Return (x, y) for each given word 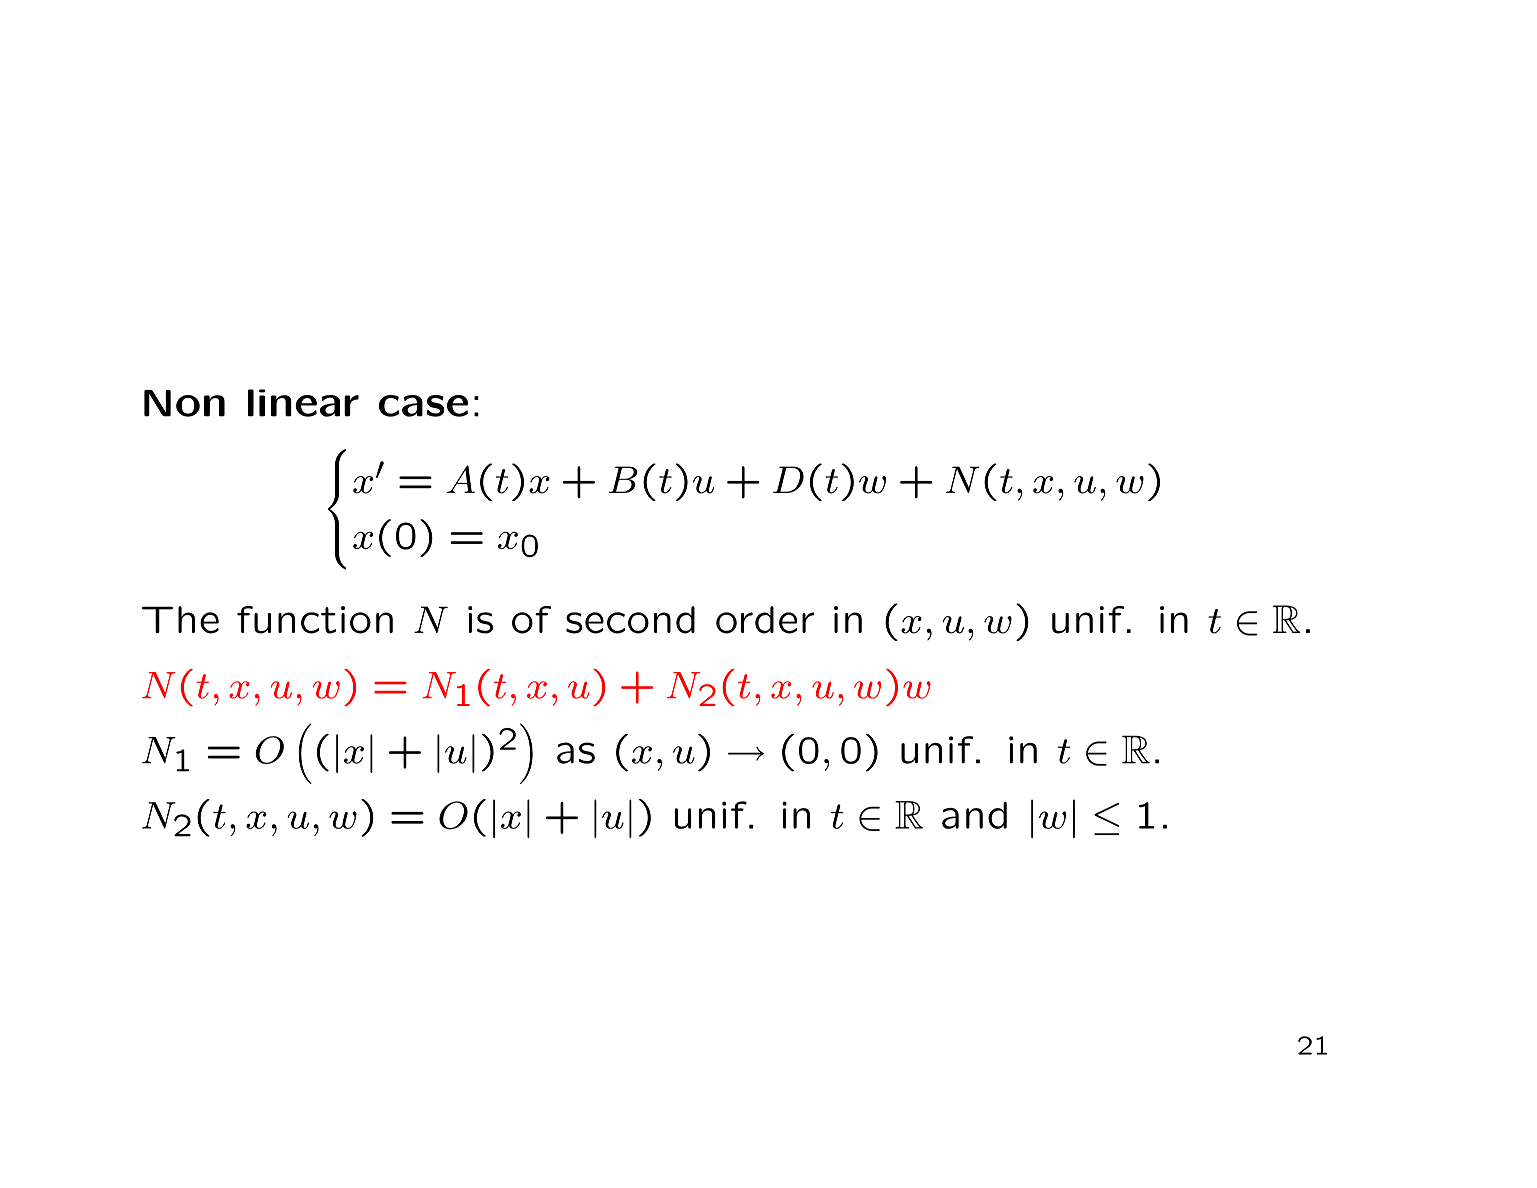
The (180, 620)
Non (184, 403)
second (630, 620)
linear (303, 403)
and (974, 815)
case (423, 406)
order (765, 620)
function (315, 620)
